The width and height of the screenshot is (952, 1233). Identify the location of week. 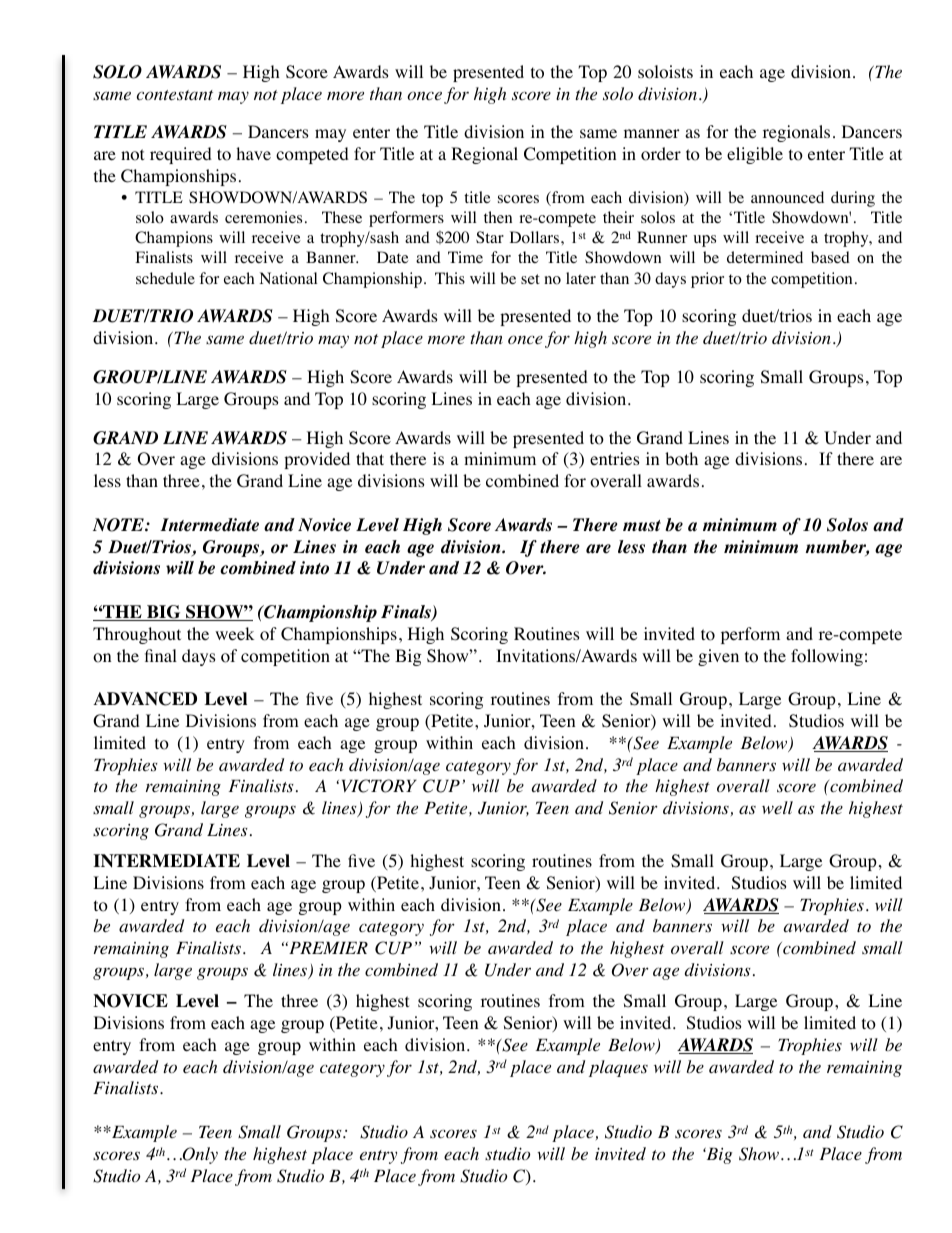
(234, 633).
